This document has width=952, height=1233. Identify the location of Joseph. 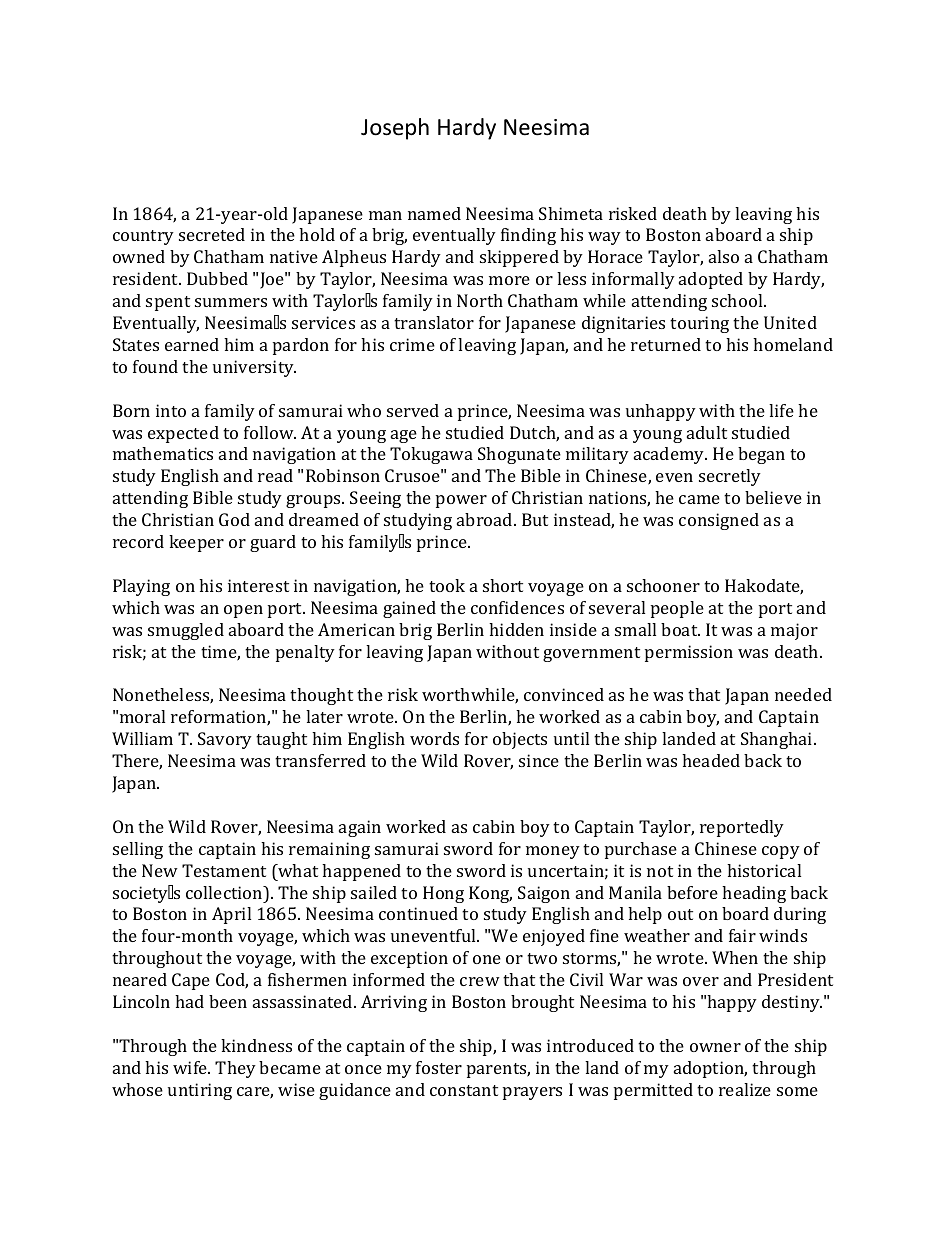
(395, 129).
